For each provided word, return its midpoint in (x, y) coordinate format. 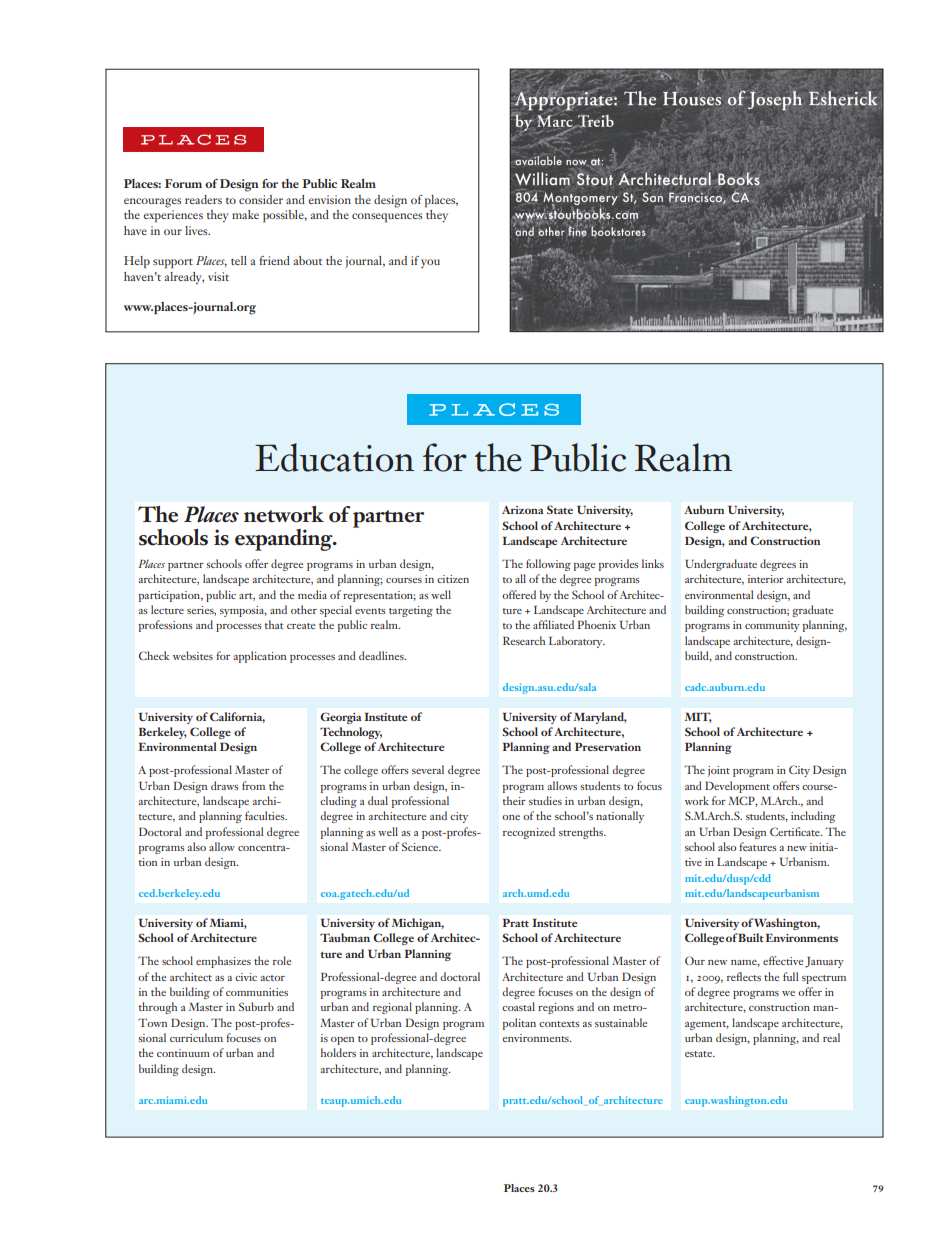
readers (203, 199)
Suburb (256, 1006)
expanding (285, 540)
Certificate (796, 831)
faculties (266, 815)
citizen (453, 579)
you (430, 263)
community (772, 626)
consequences (387, 218)
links (653, 563)
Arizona (523, 510)
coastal (518, 1006)
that (274, 624)
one (511, 817)
